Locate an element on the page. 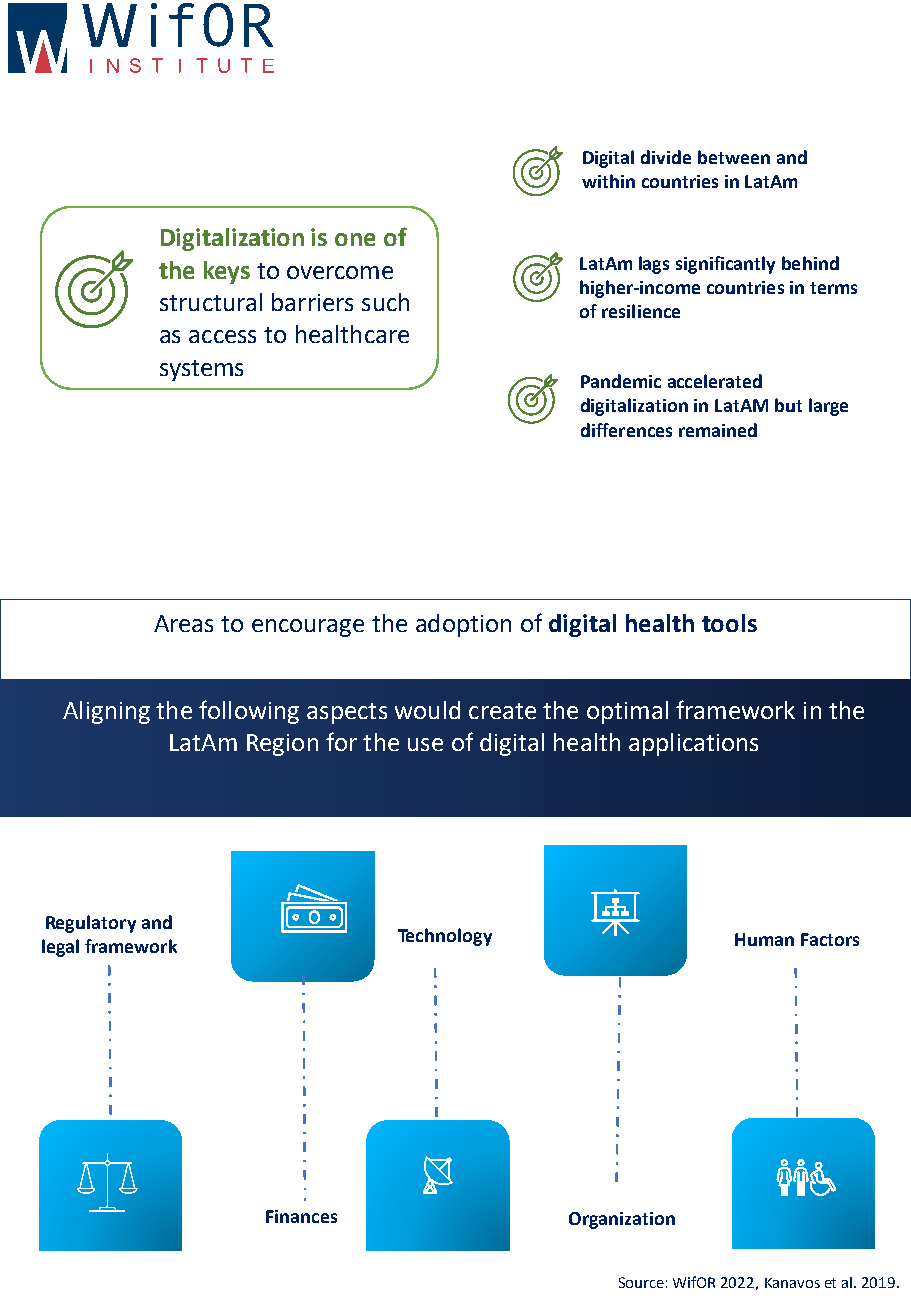 The width and height of the image is (911, 1316). one is located at coordinates (355, 239).
